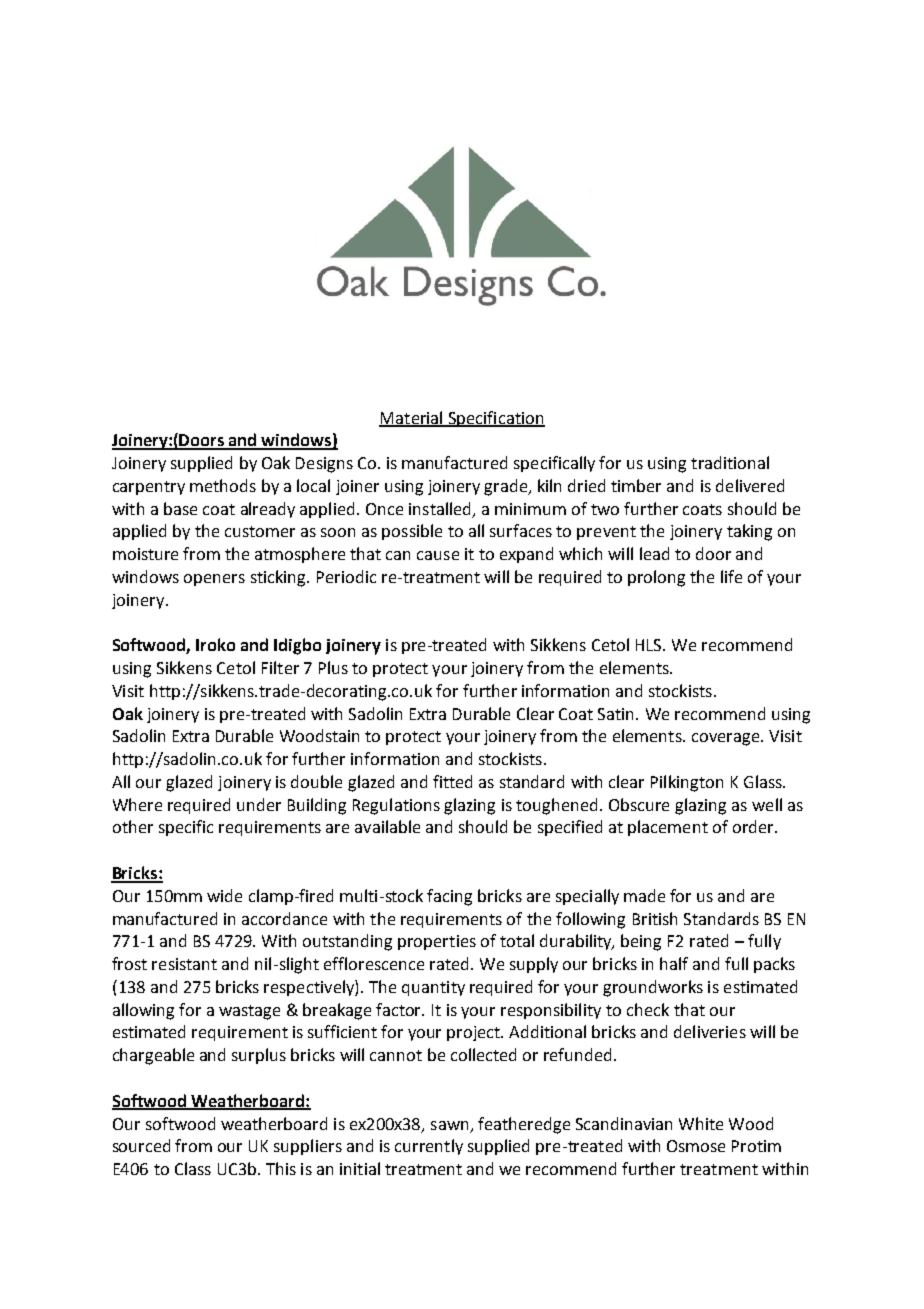 This screenshot has width=924, height=1309. I want to click on British, so click(655, 918).
